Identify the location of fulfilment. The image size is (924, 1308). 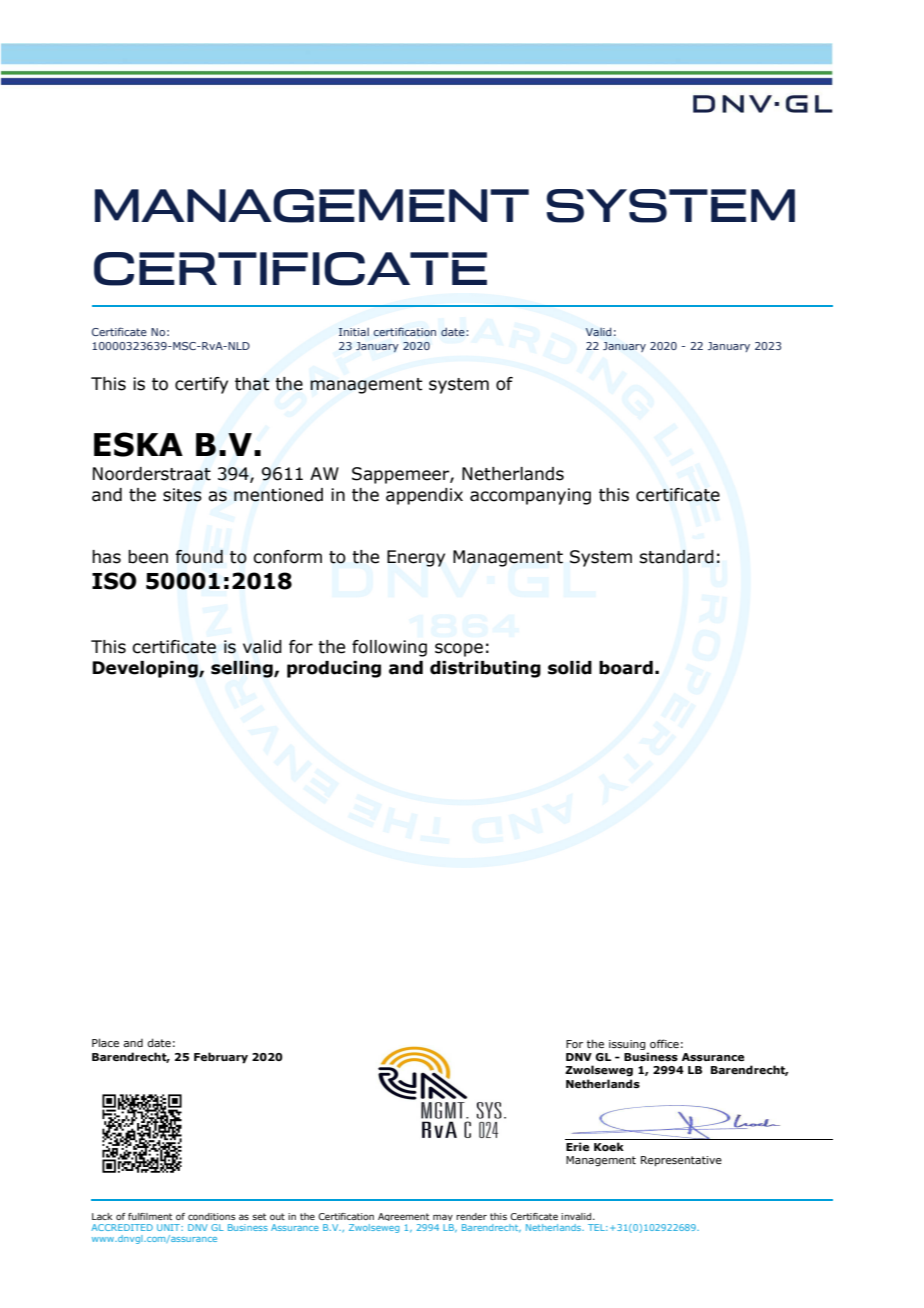
(150, 1216).
